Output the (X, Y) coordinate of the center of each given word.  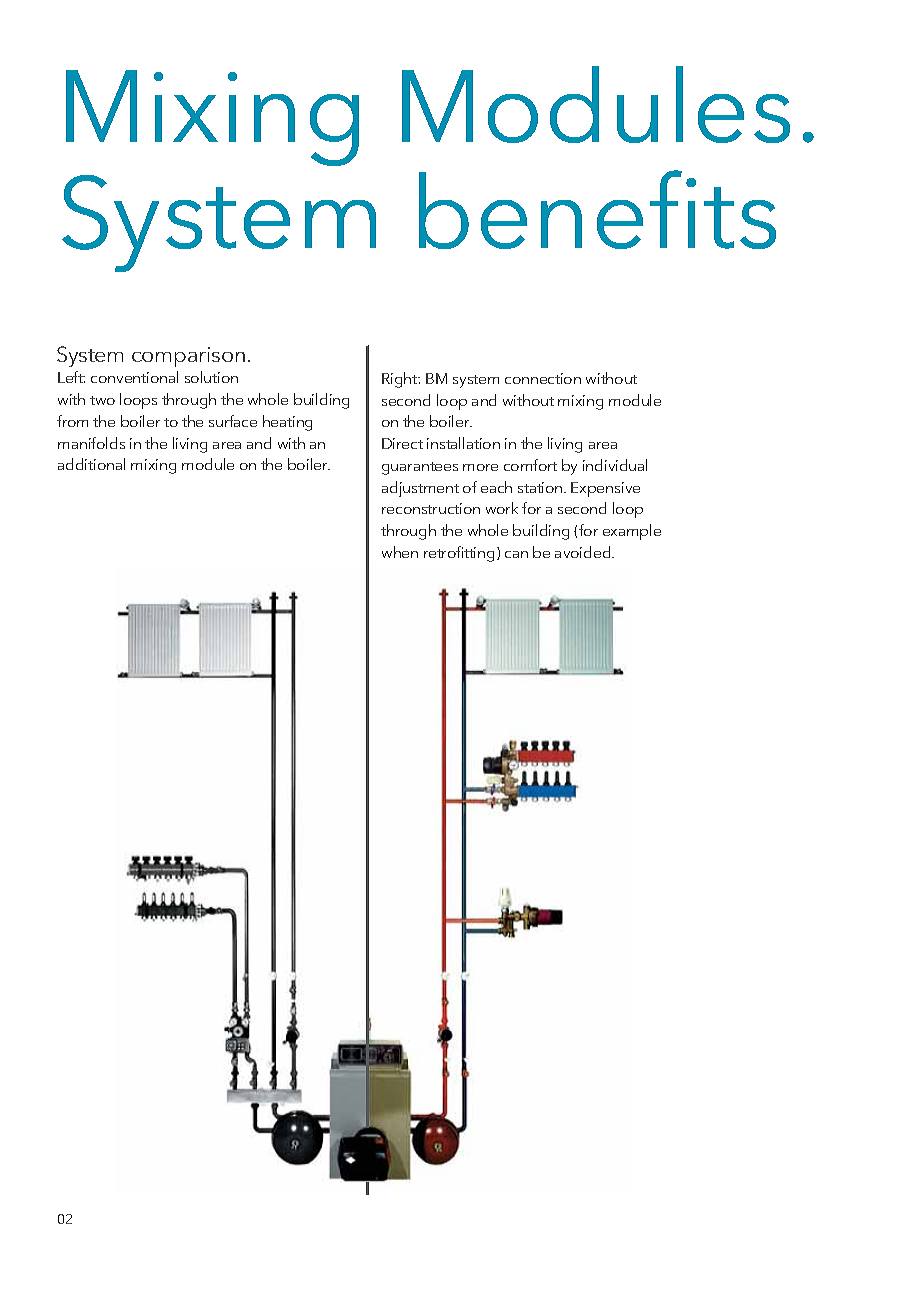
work (502, 508)
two (102, 400)
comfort (530, 465)
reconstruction (431, 508)
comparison (188, 357)
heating (287, 423)
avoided (584, 552)
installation (463, 443)
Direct (402, 443)
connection (543, 378)
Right (401, 380)
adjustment (420, 489)
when (400, 552)
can (516, 554)
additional (91, 464)
